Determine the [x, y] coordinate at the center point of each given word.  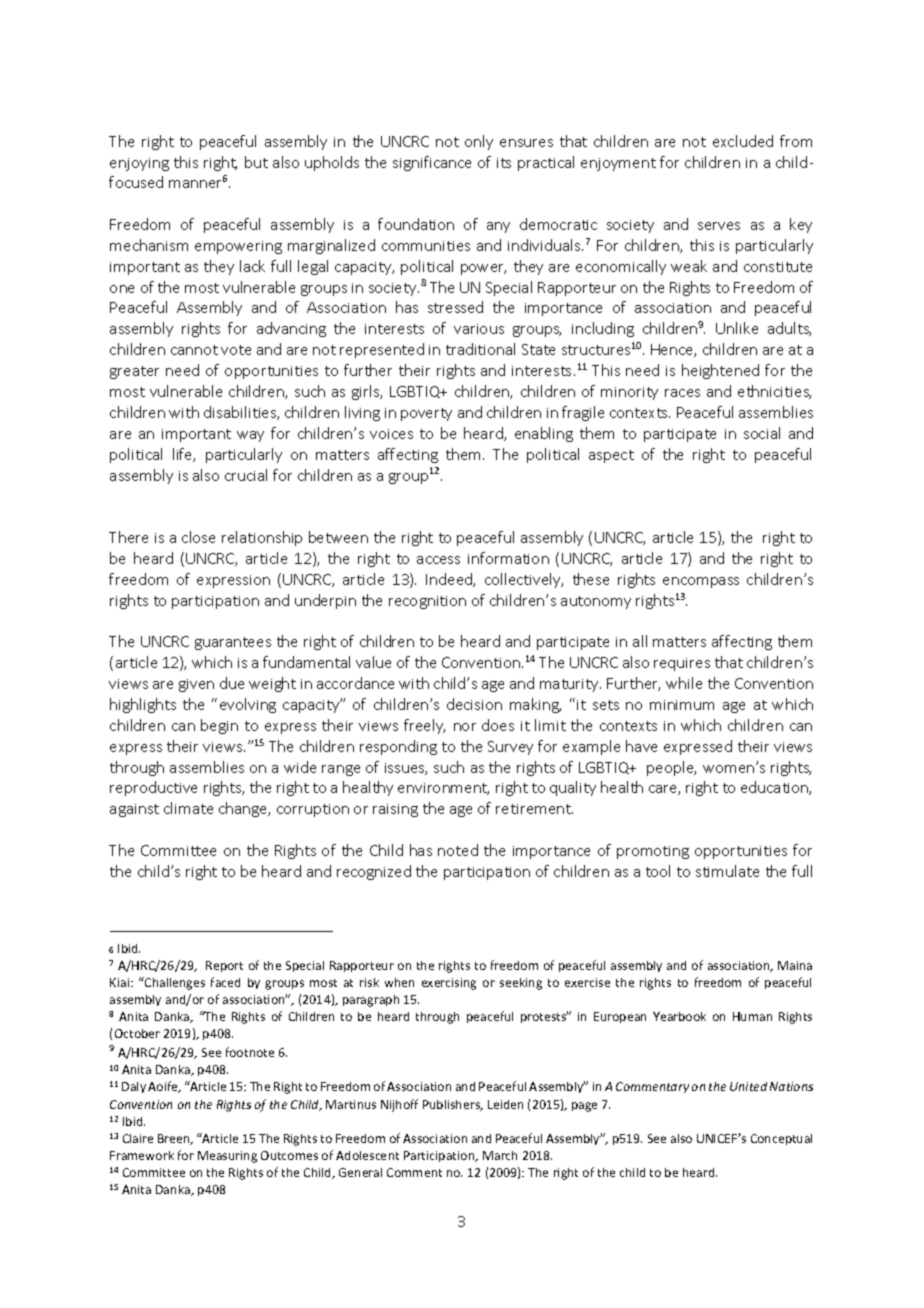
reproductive [153, 788]
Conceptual [781, 1139]
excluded [743, 141]
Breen [175, 1139]
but [256, 162]
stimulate [727, 871]
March [500, 1155]
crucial [246, 475]
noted [458, 850]
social [762, 433]
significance [432, 163]
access [438, 560]
